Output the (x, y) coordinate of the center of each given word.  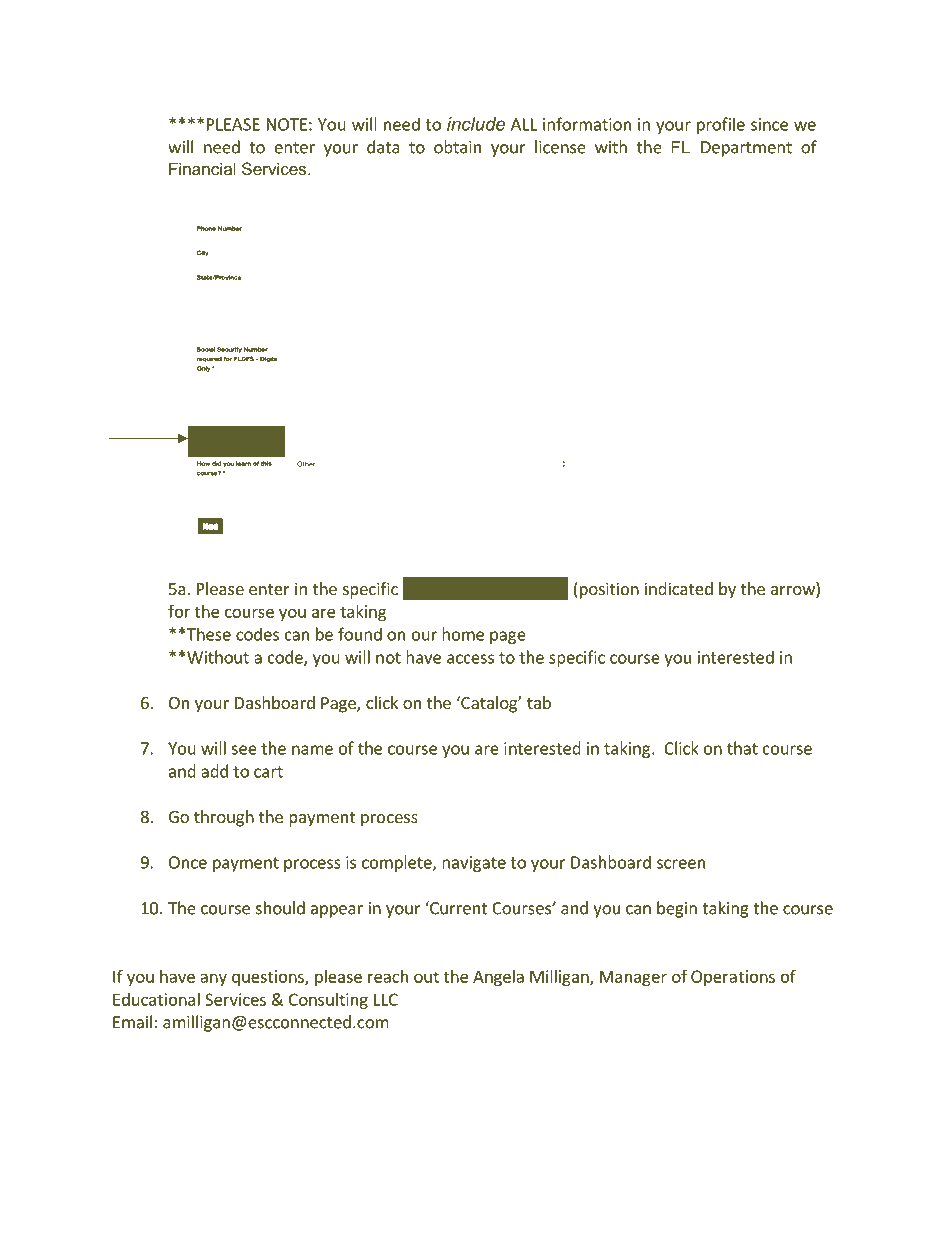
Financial (202, 168)
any (213, 979)
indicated (679, 588)
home (463, 634)
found (360, 634)
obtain (457, 147)
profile (721, 125)
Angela (498, 978)
